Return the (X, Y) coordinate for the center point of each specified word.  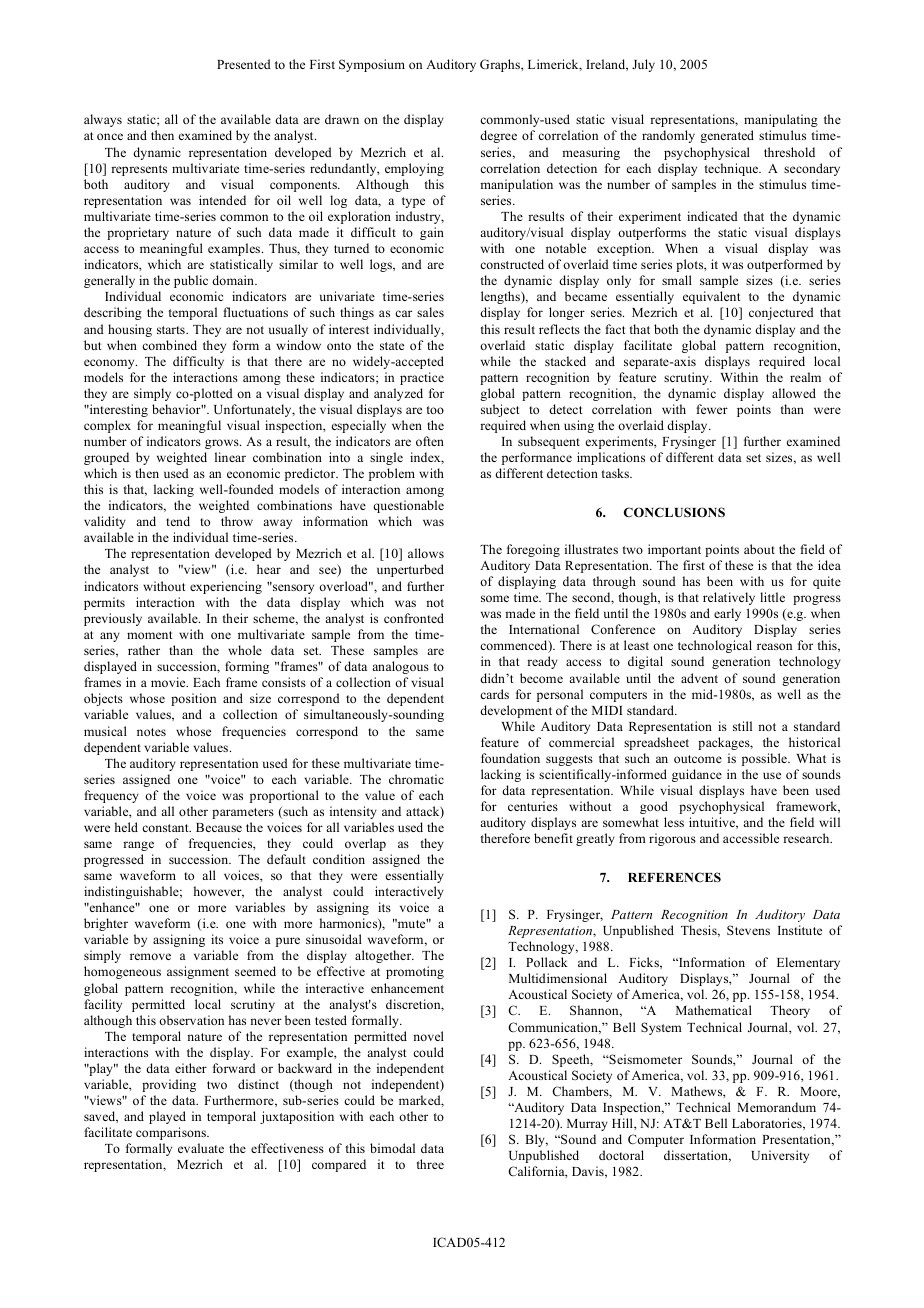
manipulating (781, 120)
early (727, 614)
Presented (244, 64)
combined (169, 345)
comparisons (172, 1133)
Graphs (501, 65)
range (138, 846)
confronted (414, 618)
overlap (365, 844)
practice (422, 378)
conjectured (781, 313)
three (430, 1164)
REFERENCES (674, 877)
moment (149, 635)
